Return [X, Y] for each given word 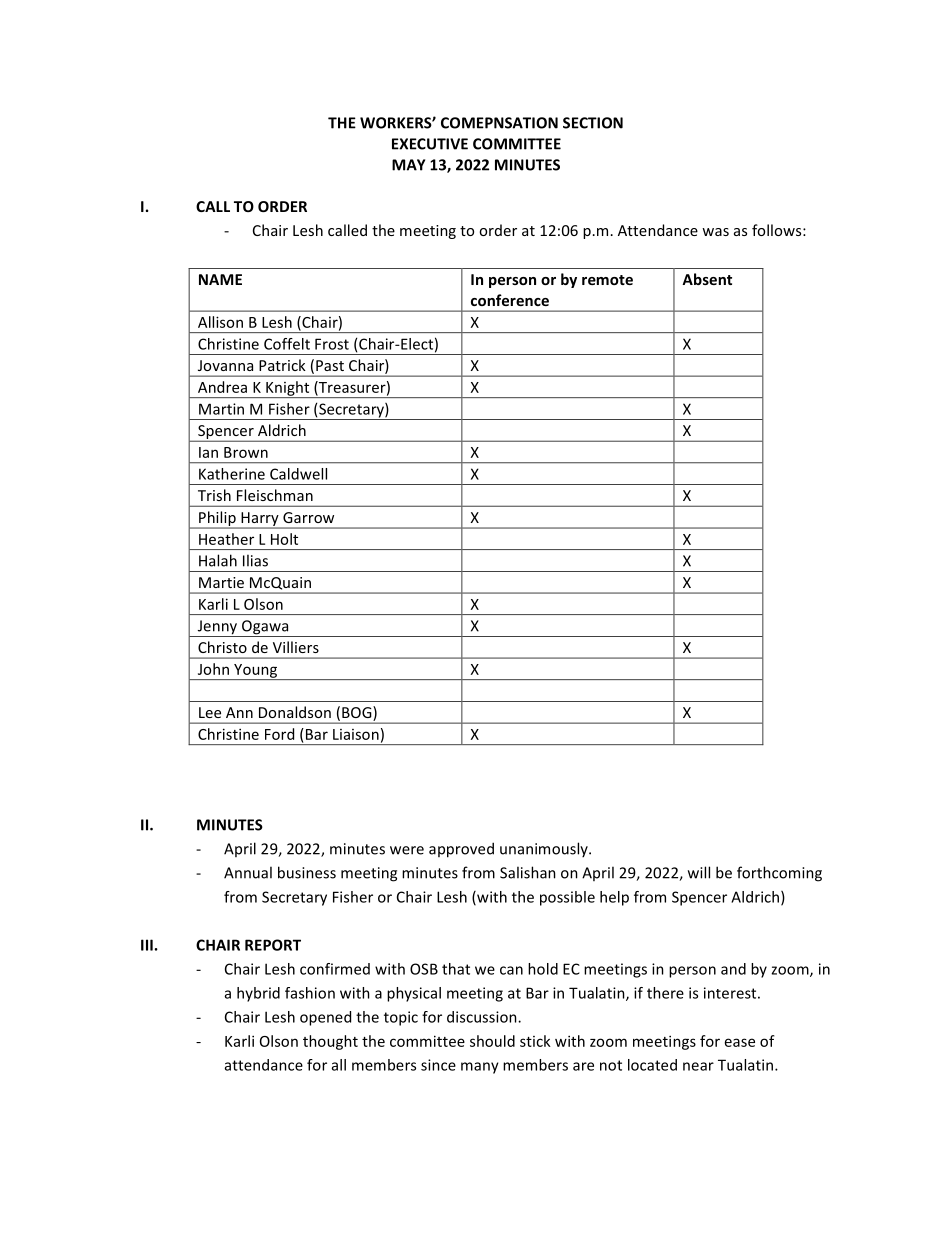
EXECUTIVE [430, 144]
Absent [707, 279]
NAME [220, 279]
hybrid [258, 994]
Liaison [356, 734]
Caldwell [298, 474]
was [715, 232]
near [698, 1066]
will [699, 872]
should [492, 1041]
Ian [208, 452]
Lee [210, 712]
